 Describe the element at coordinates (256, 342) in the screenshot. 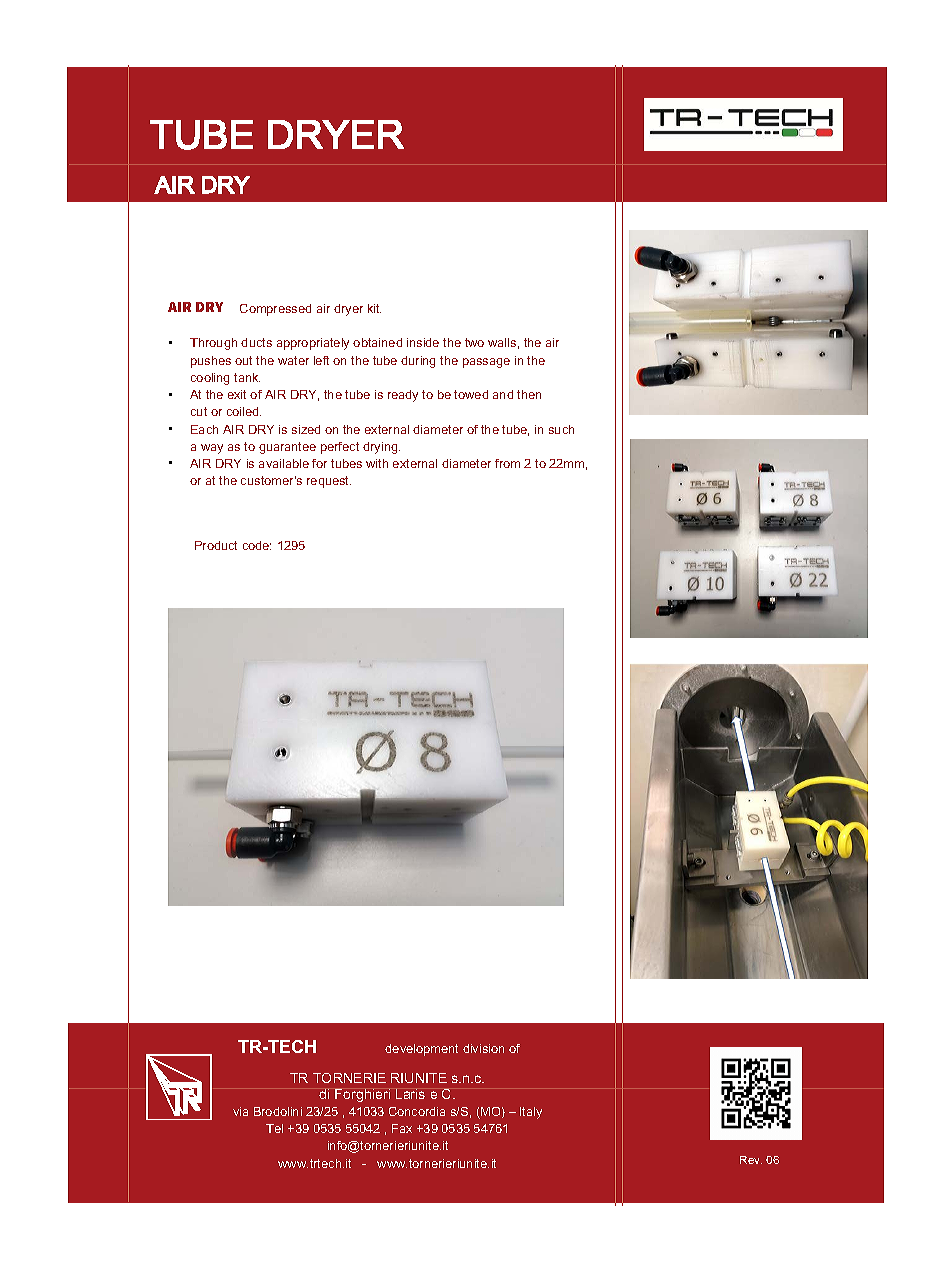

I see `ducts` at that location.
